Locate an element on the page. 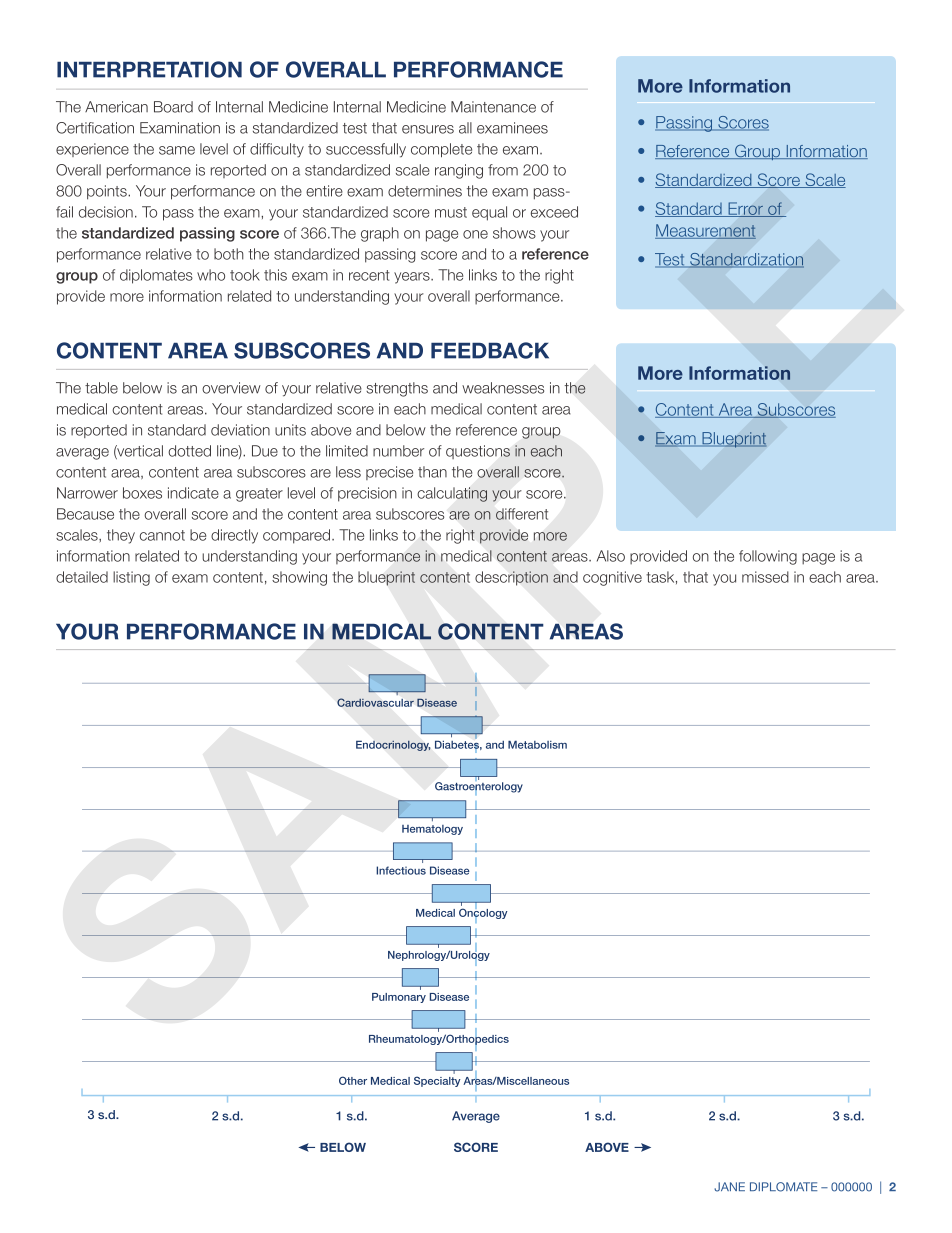 The height and width of the document is (1233, 952). Oncology is located at coordinates (483, 913).
